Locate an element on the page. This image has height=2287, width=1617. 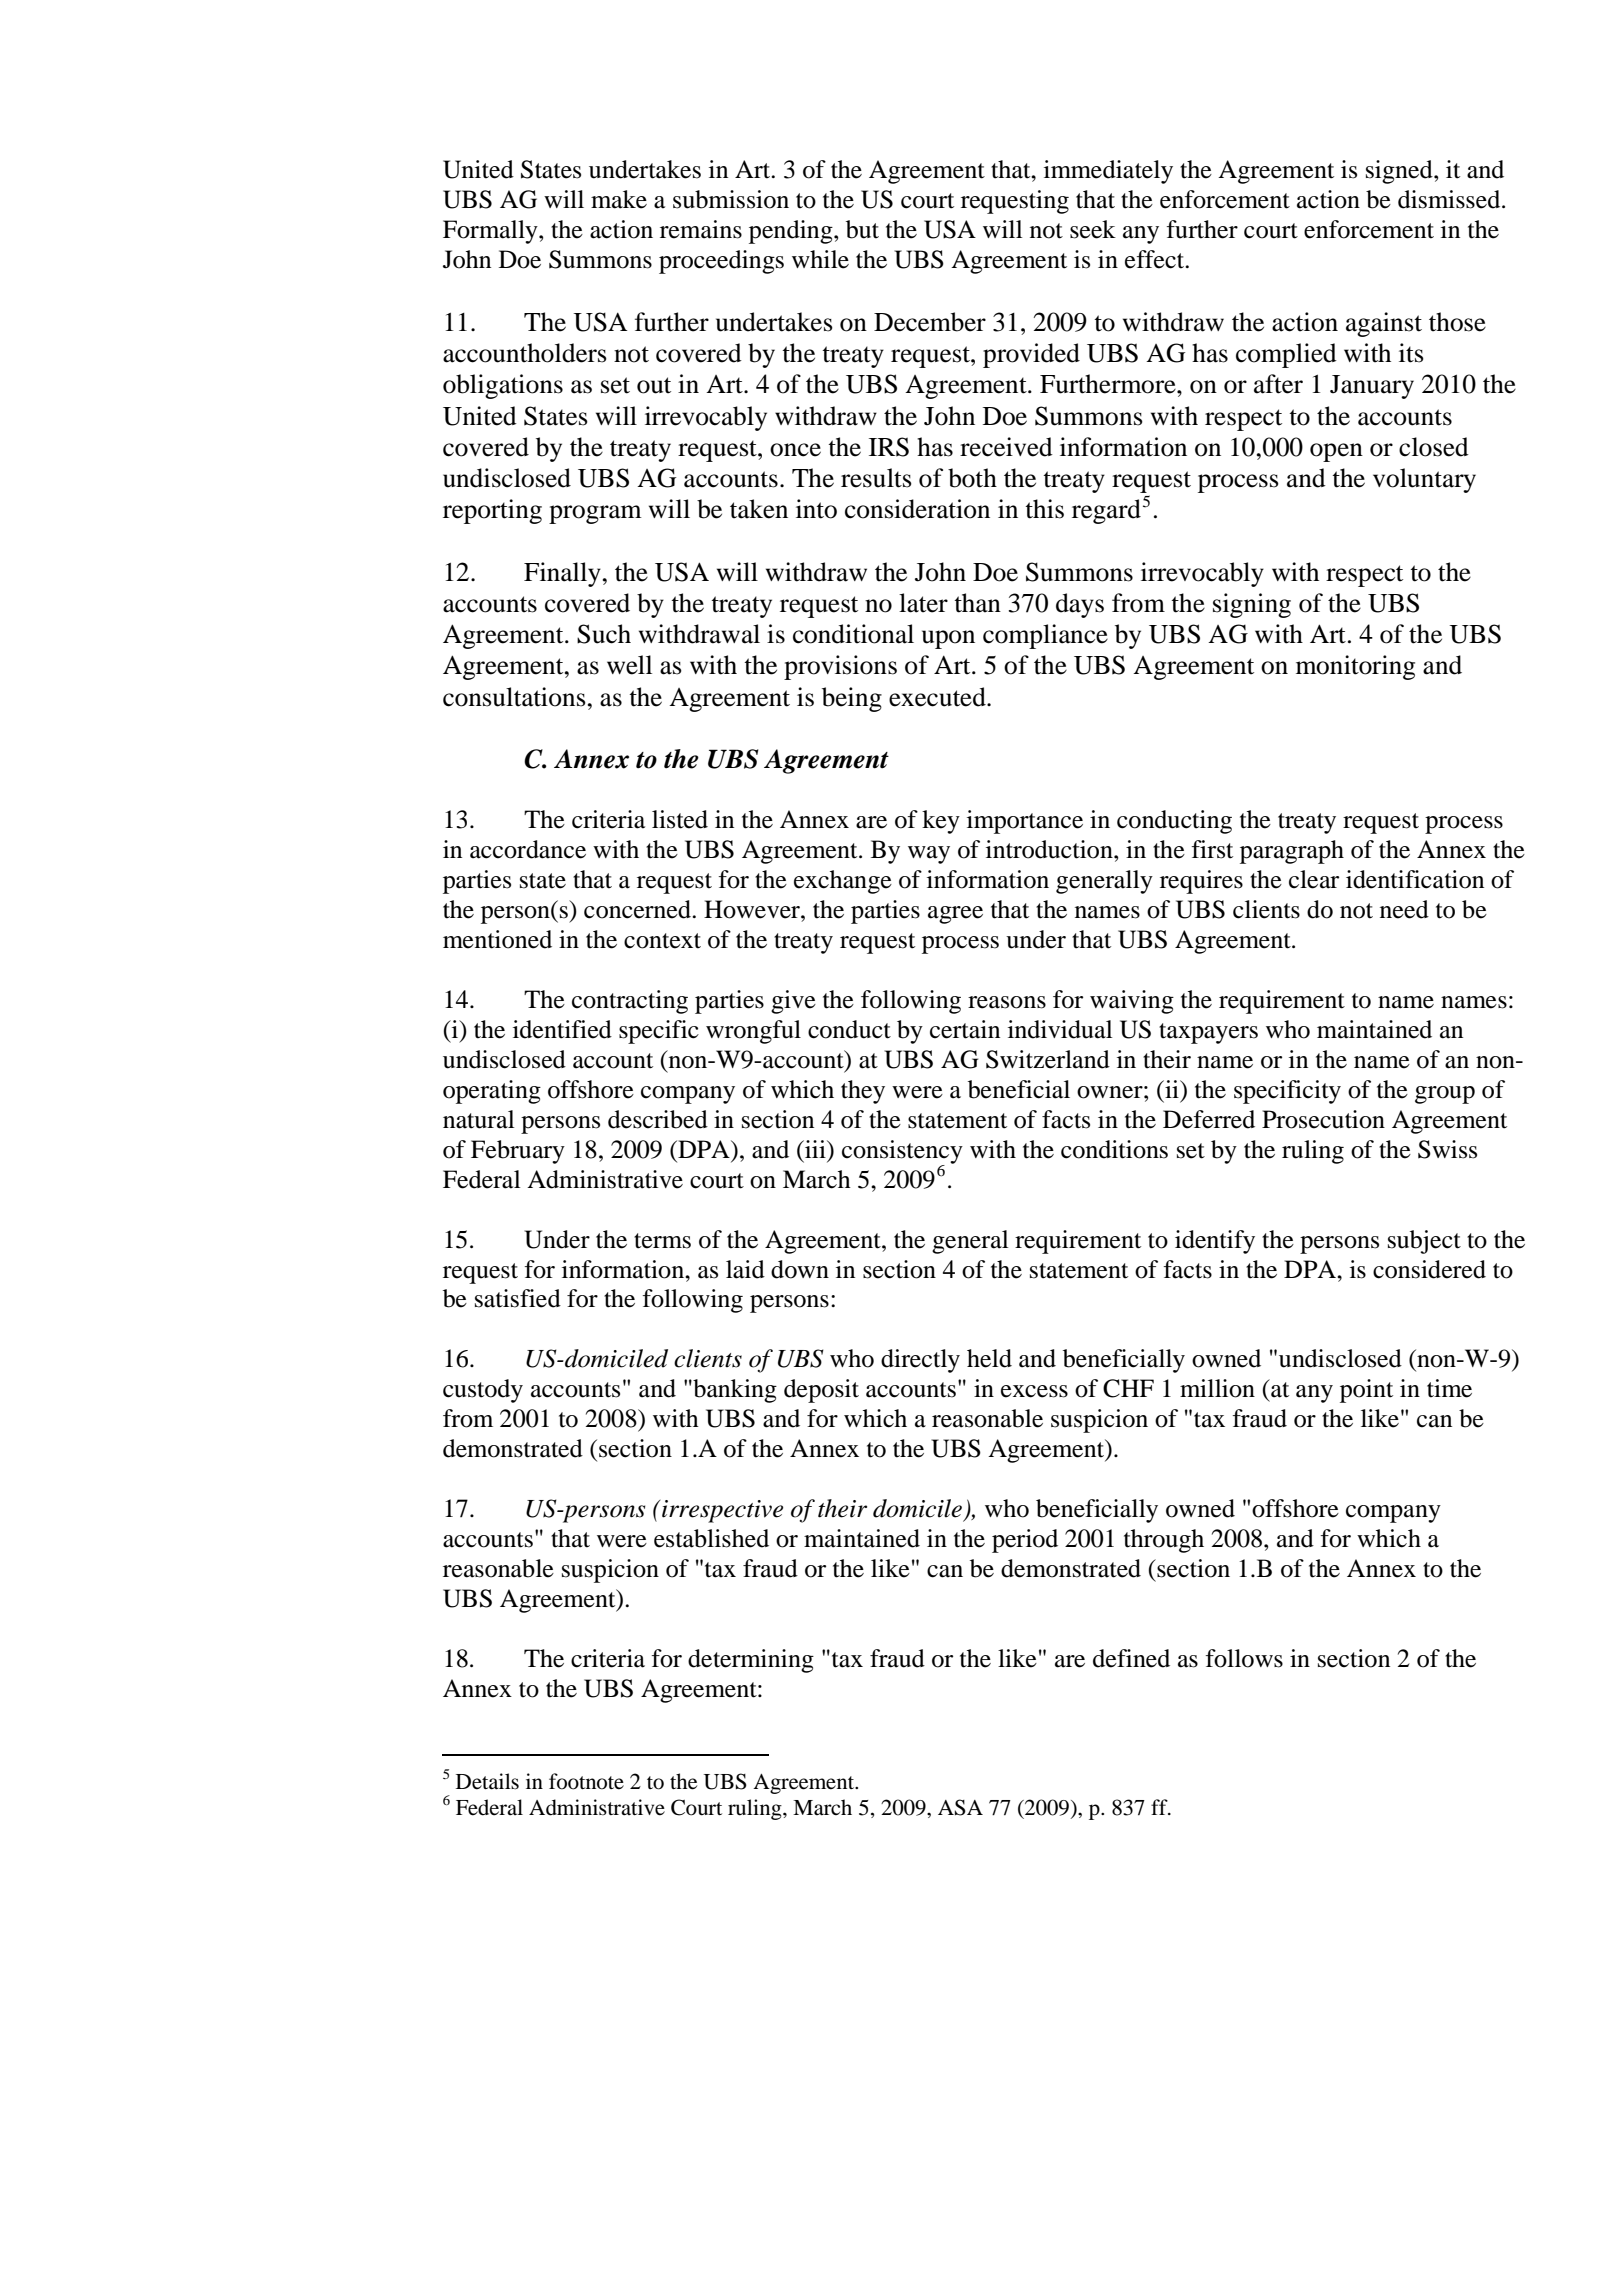
contracting is located at coordinates (630, 1002).
